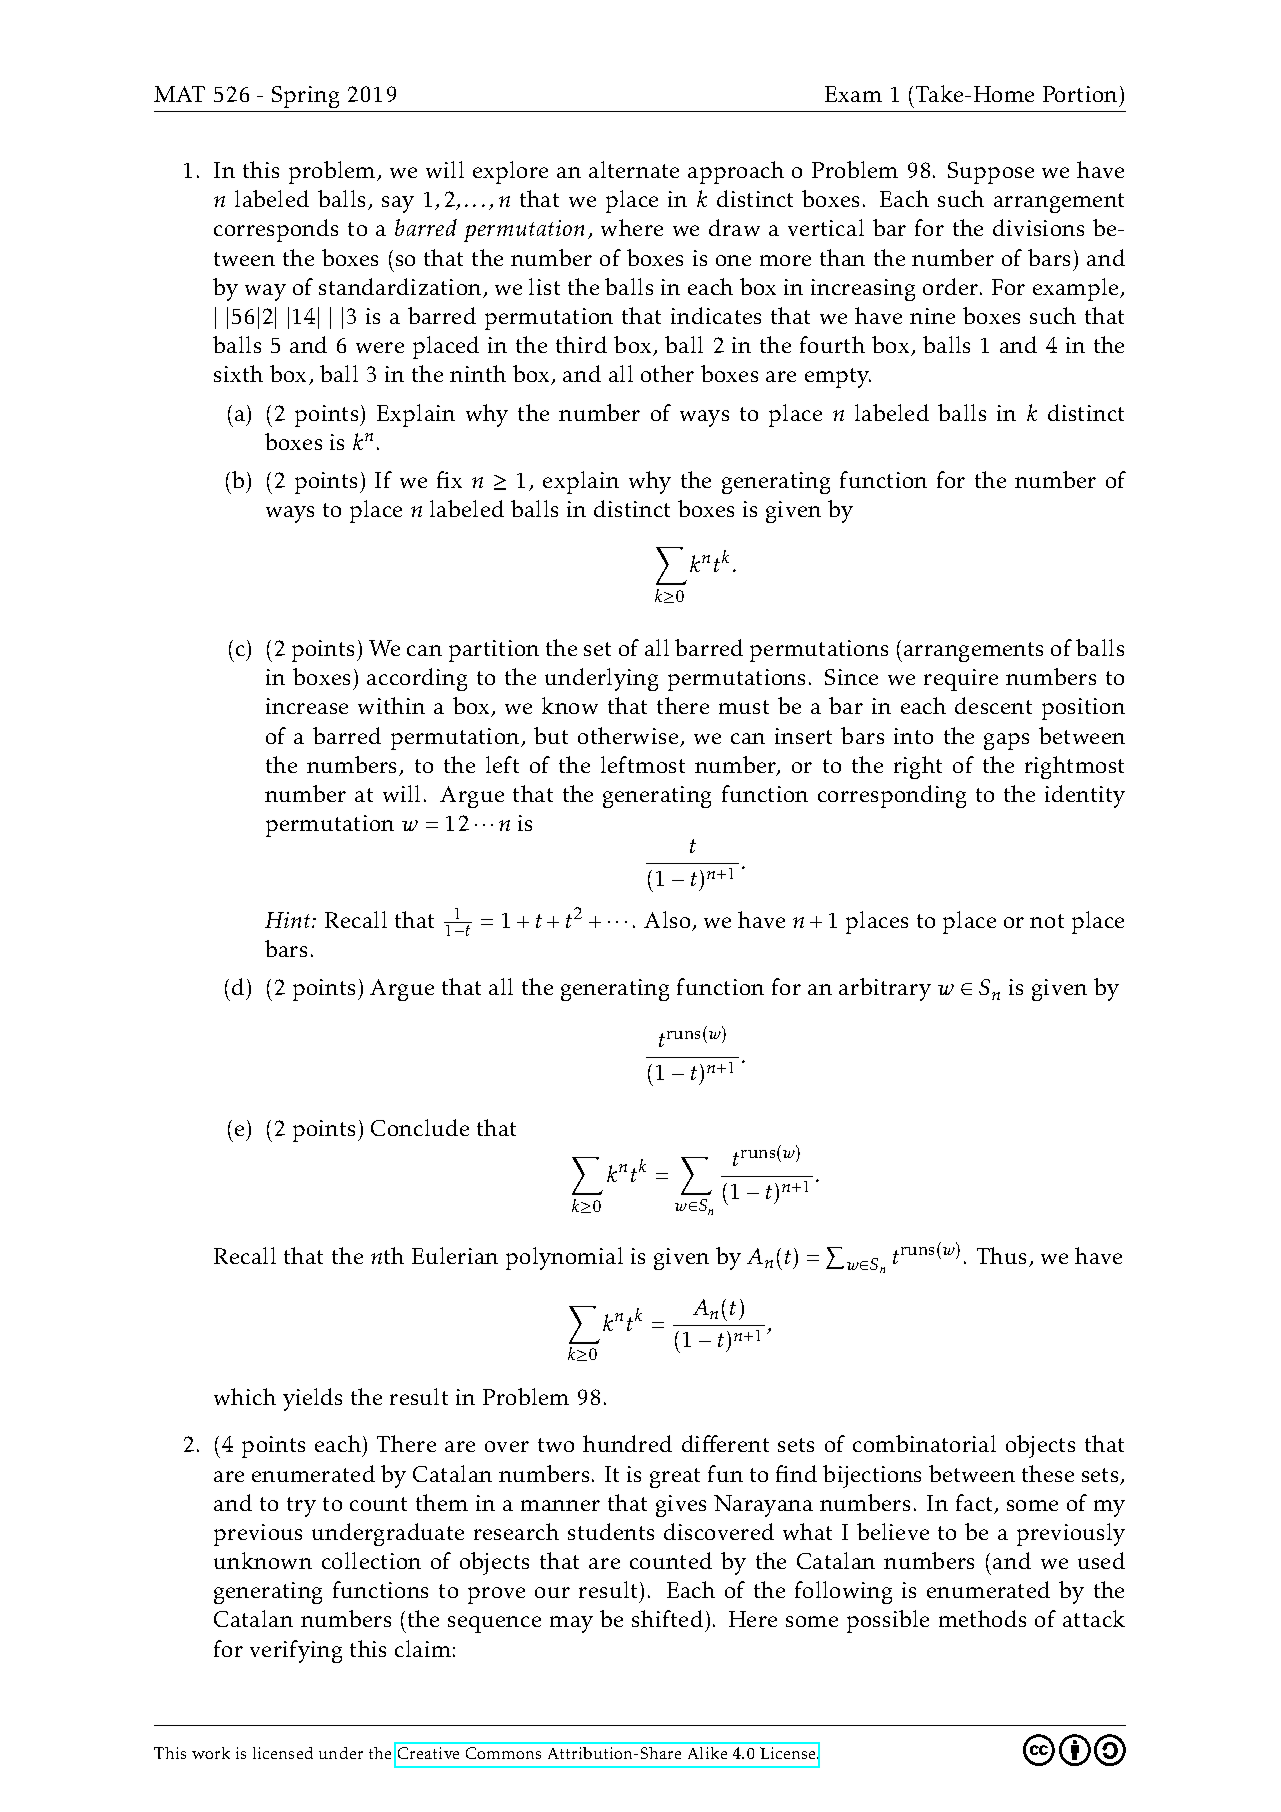 The image size is (1281, 1812). Describe the element at coordinates (564, 1258) in the screenshot. I see `polynomial` at that location.
